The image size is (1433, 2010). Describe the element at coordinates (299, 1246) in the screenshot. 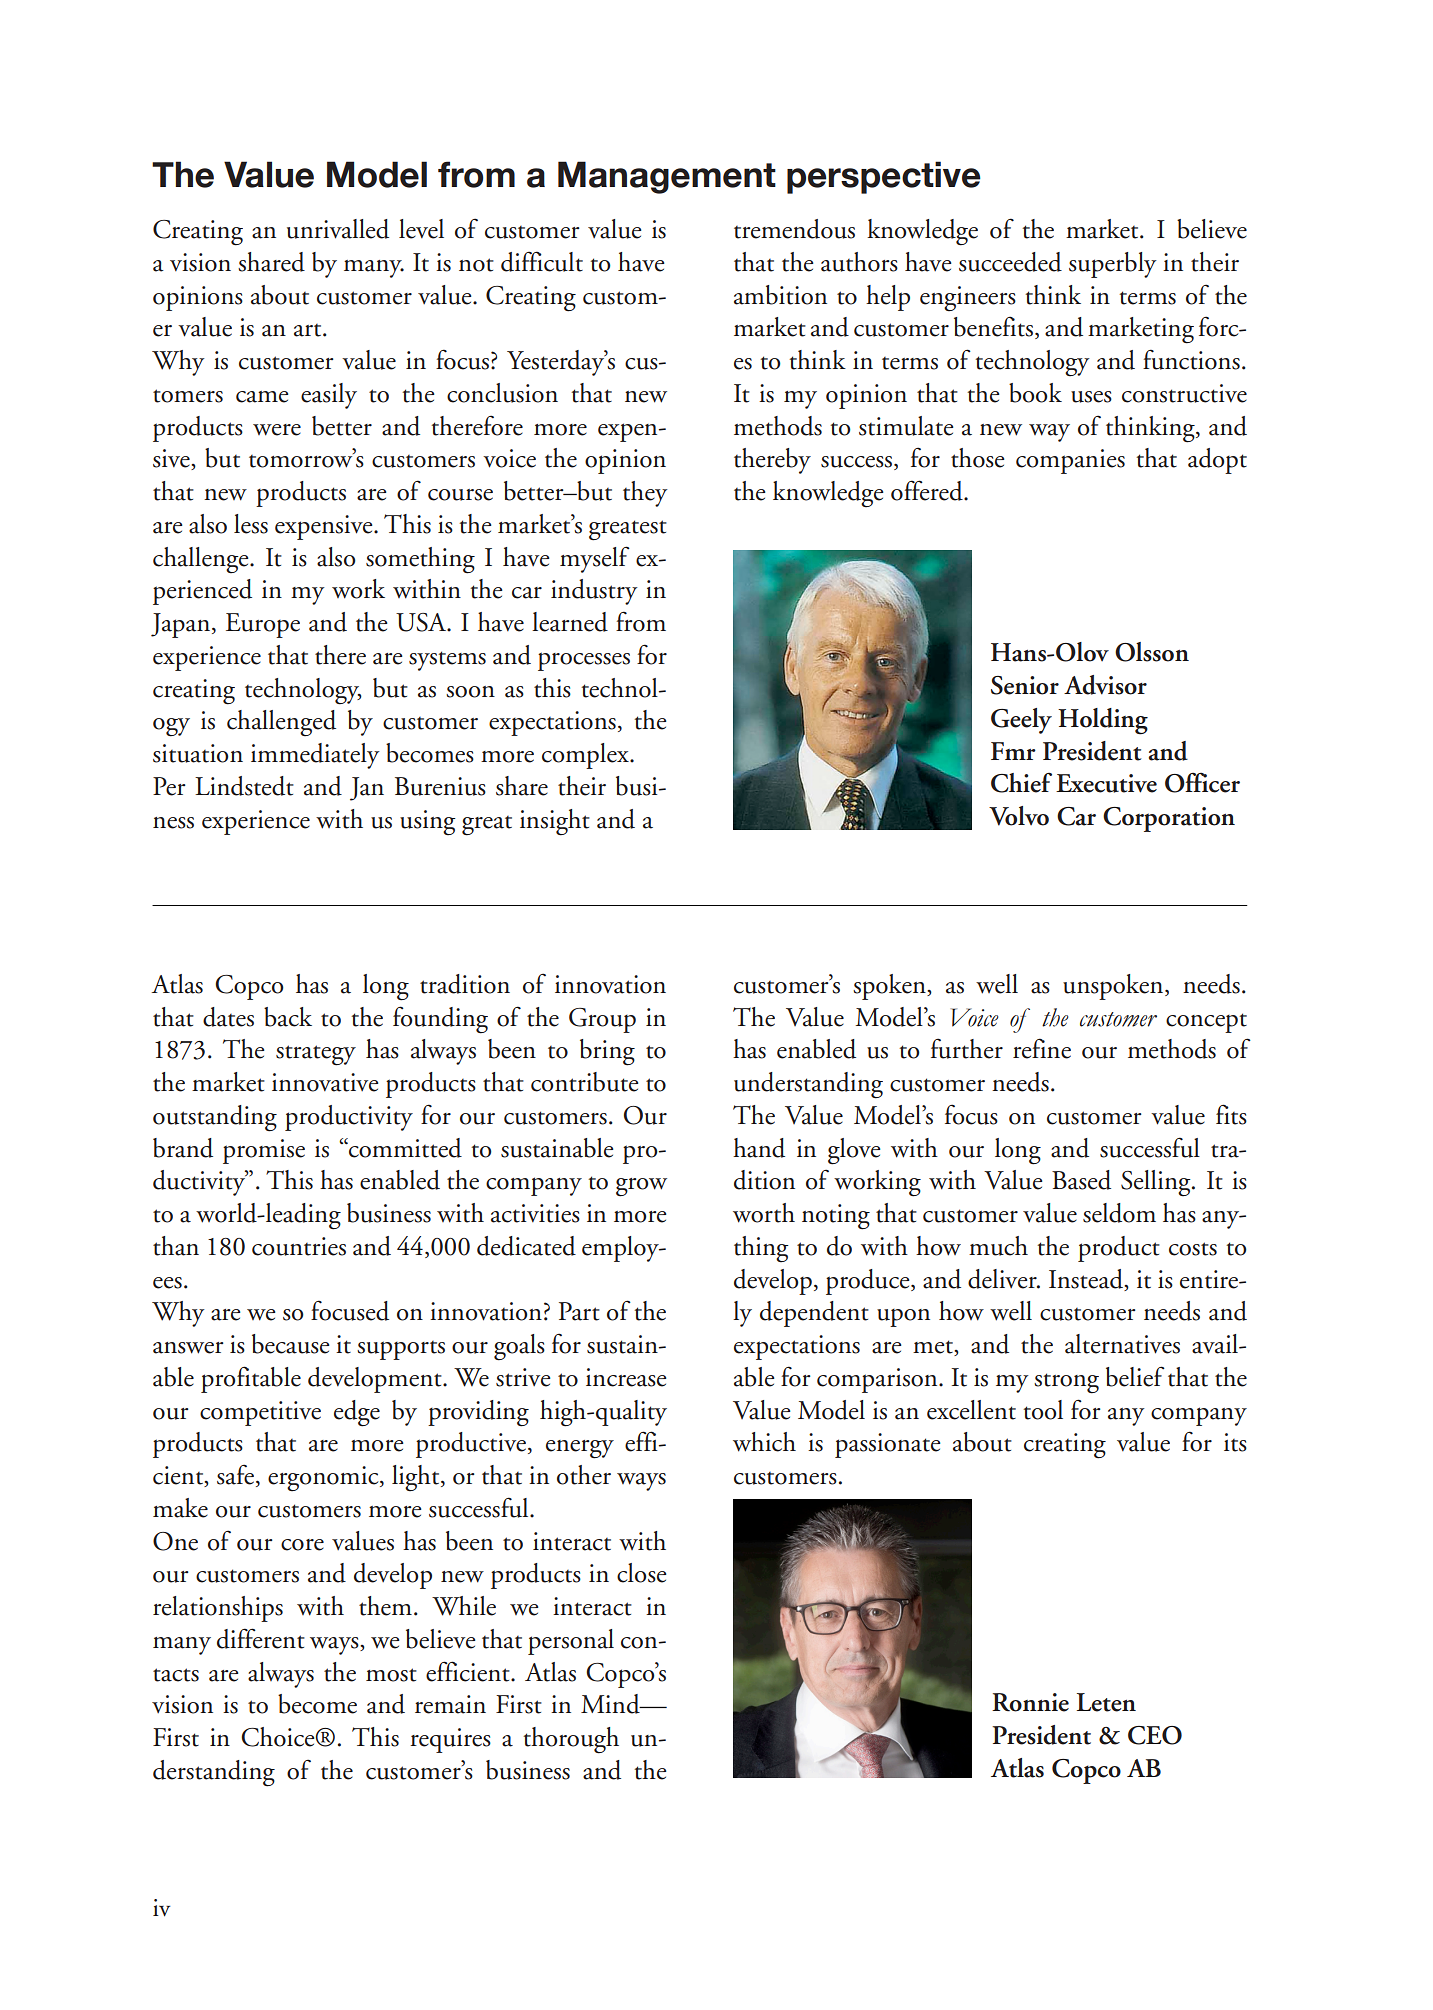

I see `countries` at that location.
